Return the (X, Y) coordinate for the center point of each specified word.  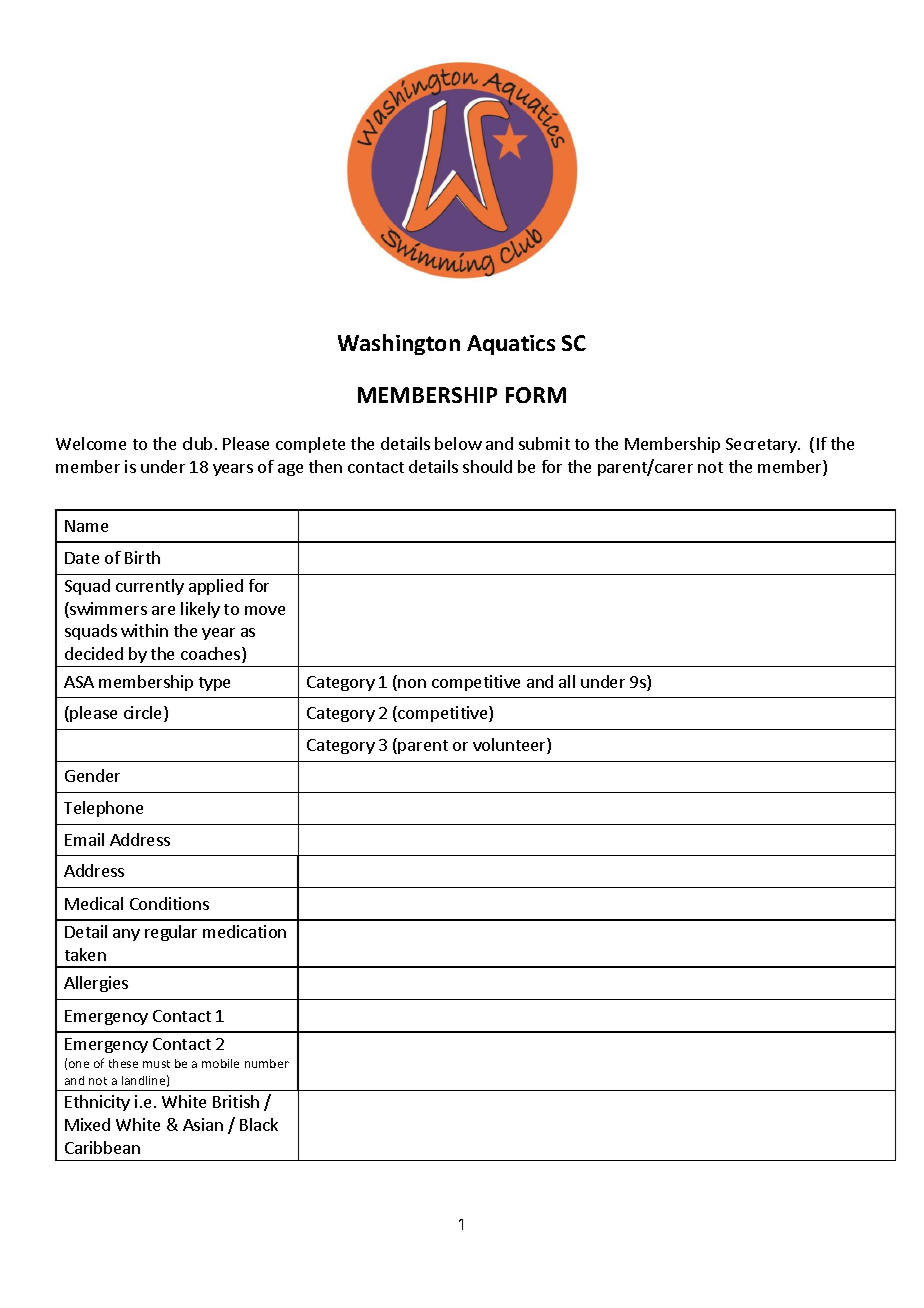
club (197, 443)
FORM (536, 395)
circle (144, 714)
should (487, 466)
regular (171, 933)
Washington (399, 344)
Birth (142, 557)
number (267, 1063)
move (265, 610)
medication (244, 931)
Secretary (762, 445)
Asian (203, 1124)
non (412, 683)
